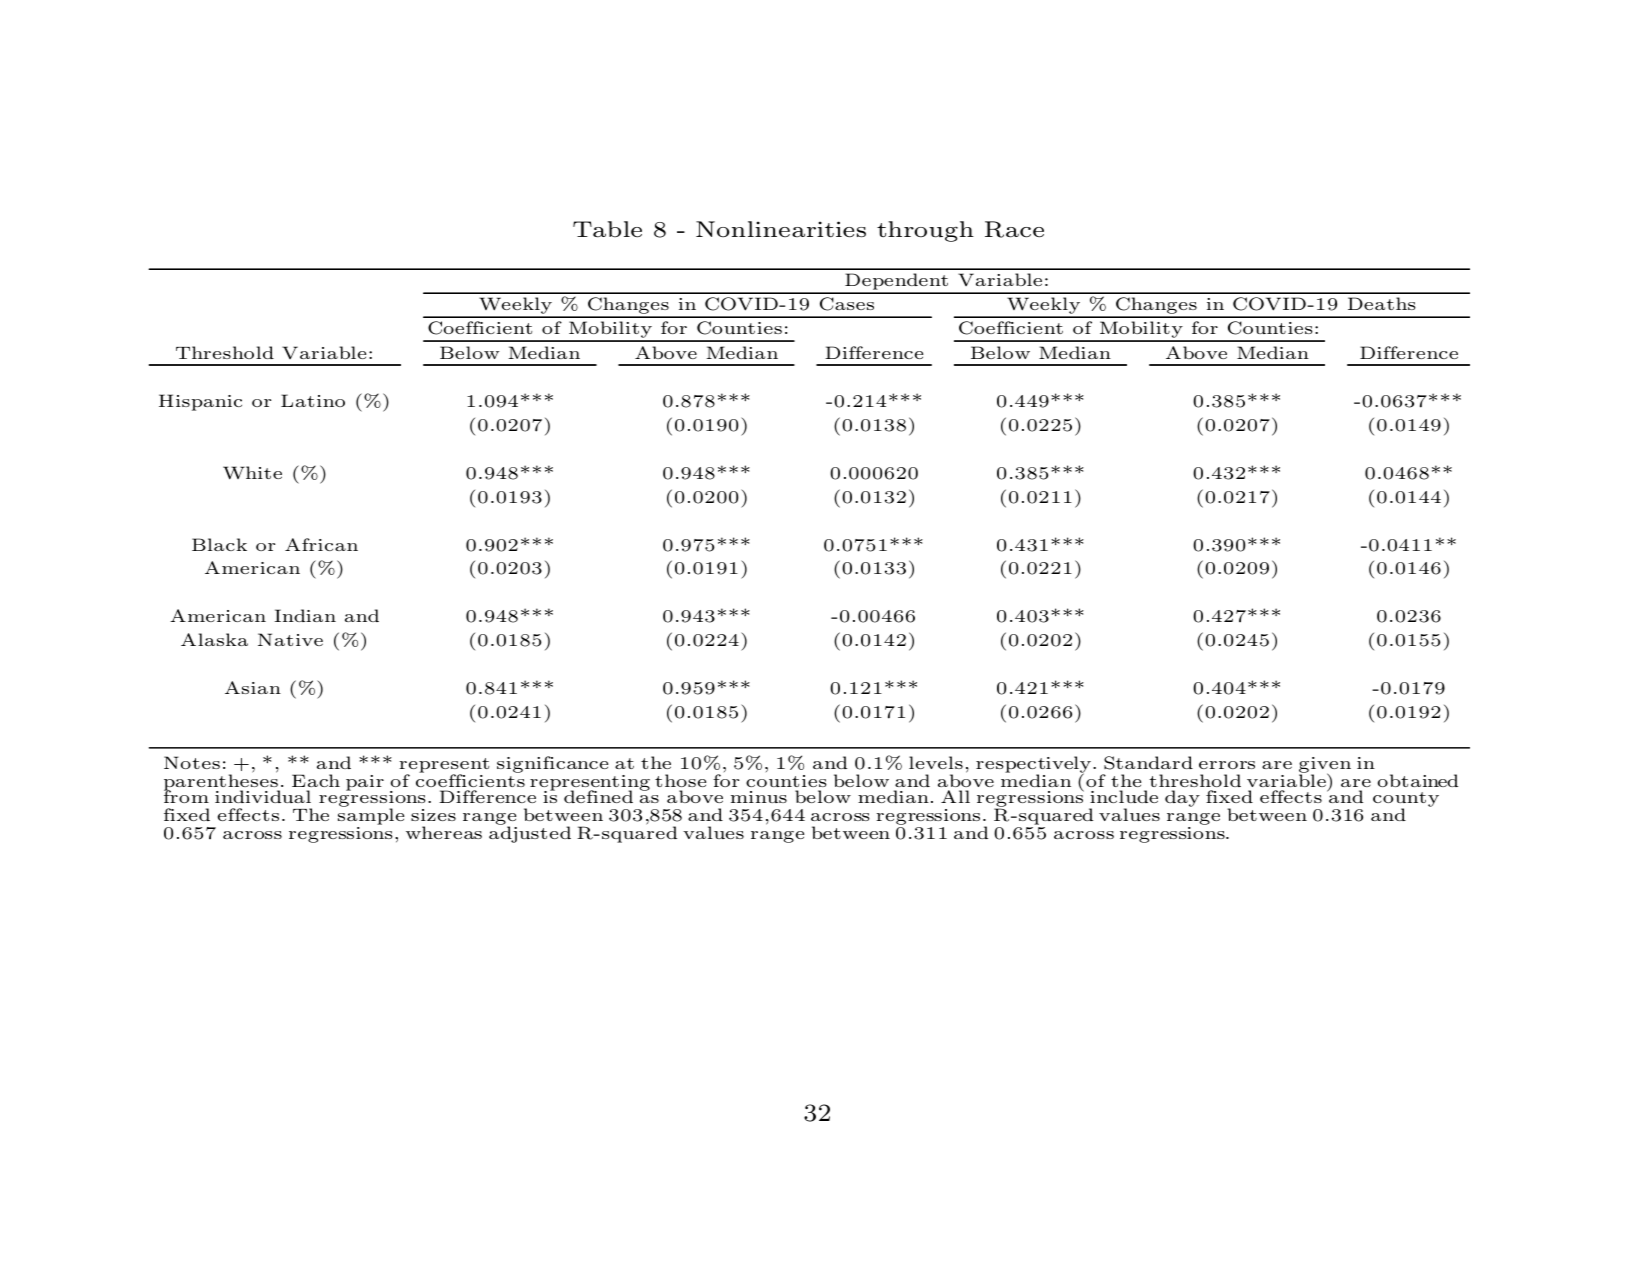 This page has height=1263, width=1635. I want to click on day, so click(1182, 798).
